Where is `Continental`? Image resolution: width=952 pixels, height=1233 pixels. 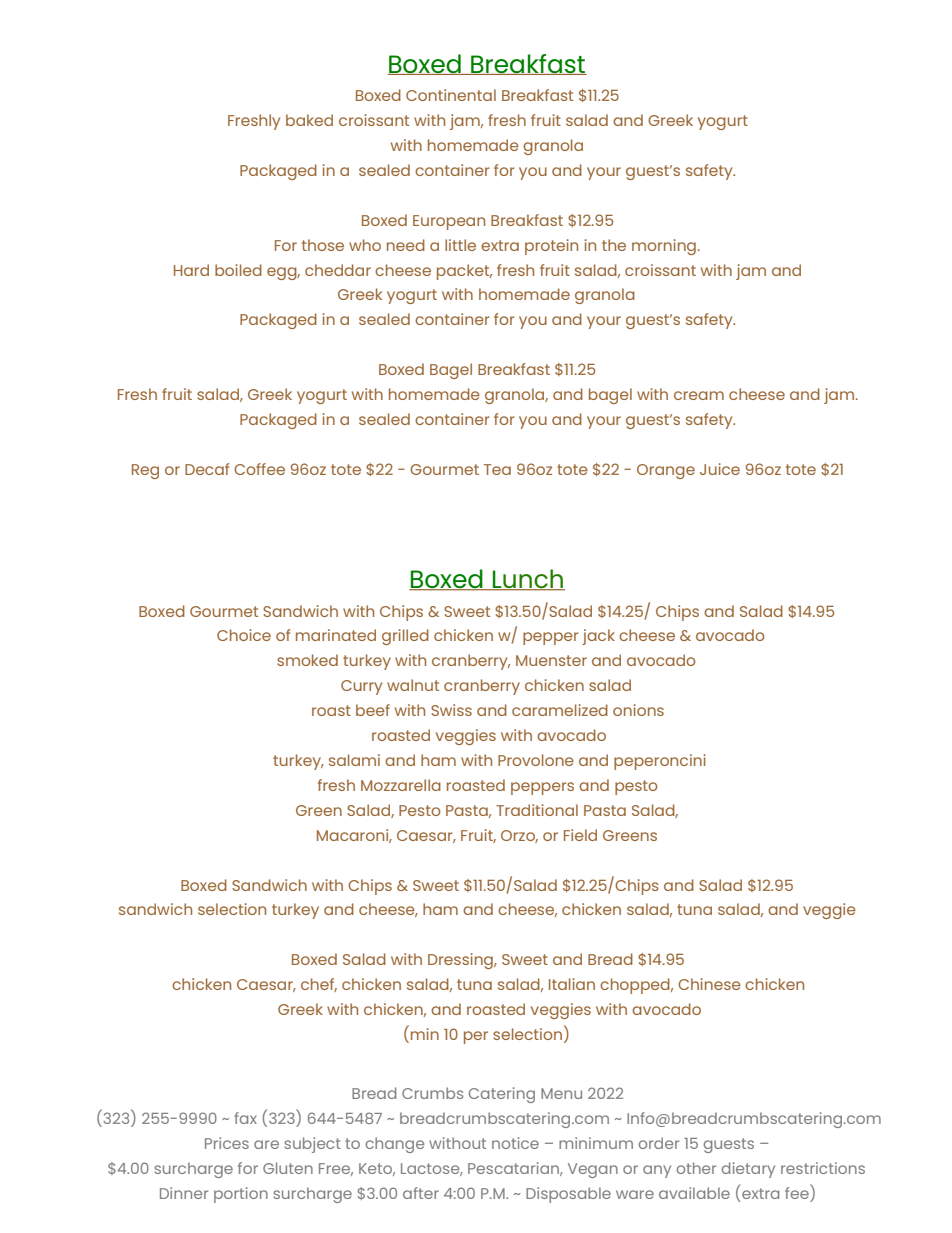
Continental is located at coordinates (451, 95).
